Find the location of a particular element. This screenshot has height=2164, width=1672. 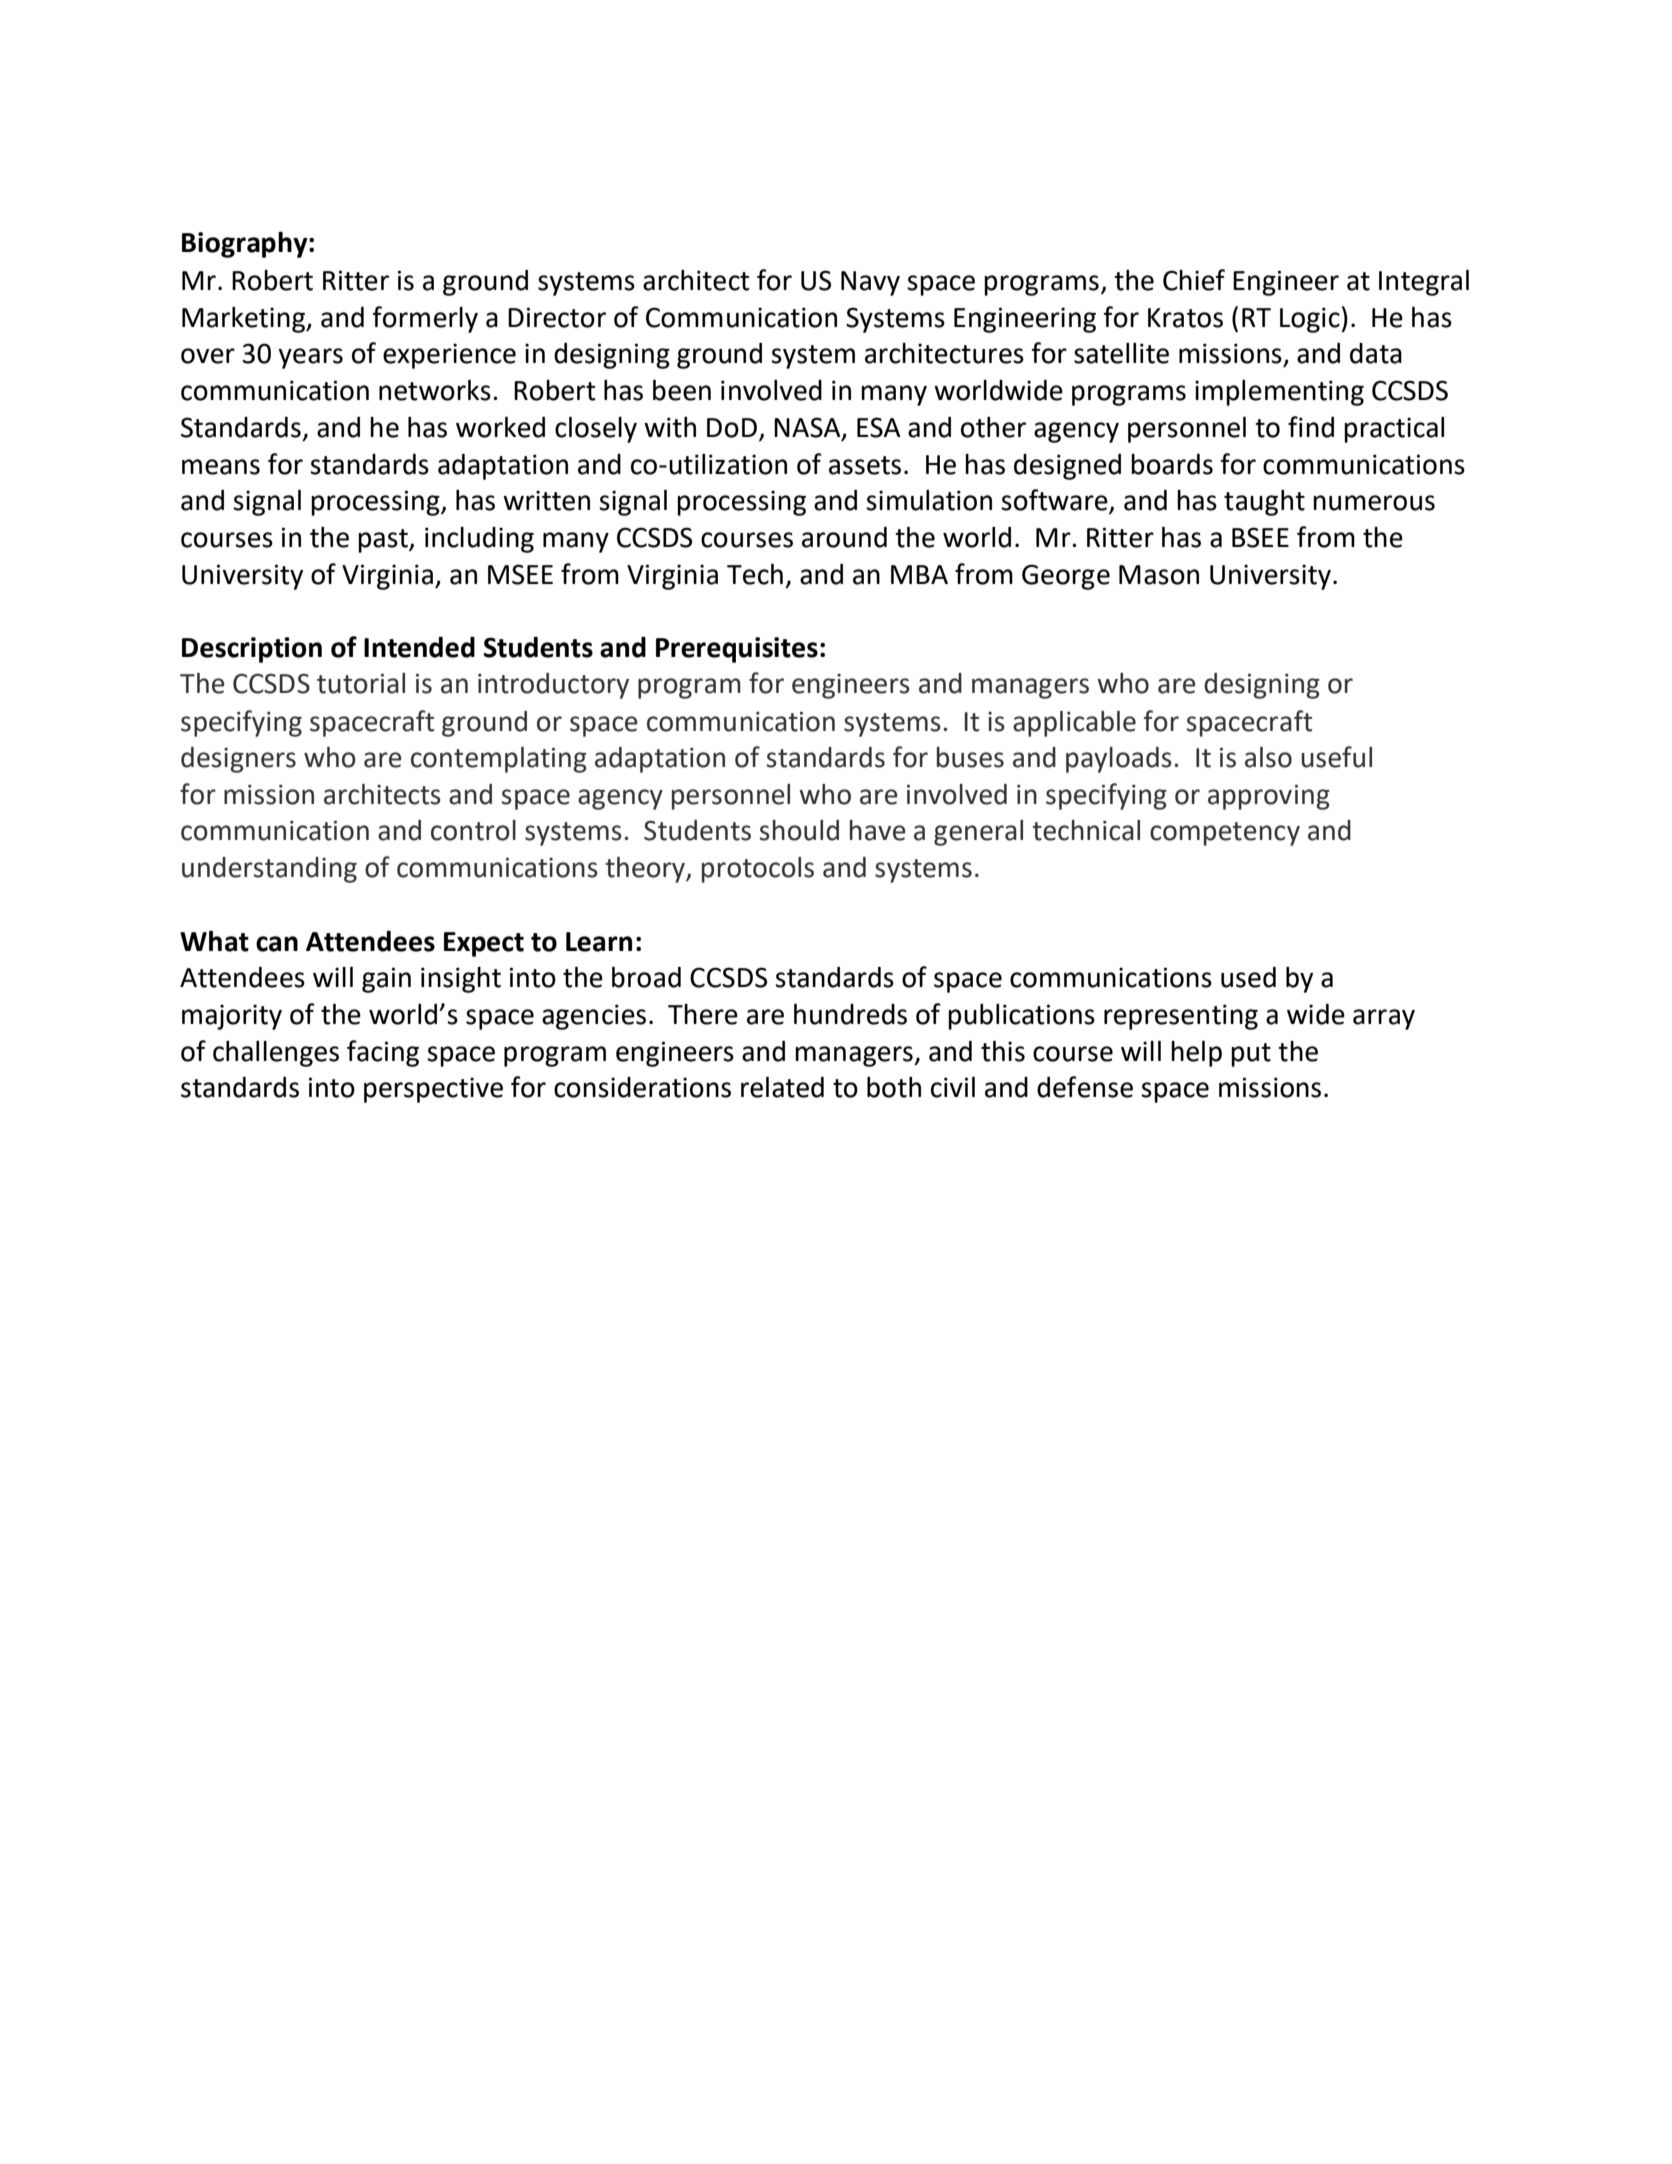

Prerequisites is located at coordinates (737, 650).
